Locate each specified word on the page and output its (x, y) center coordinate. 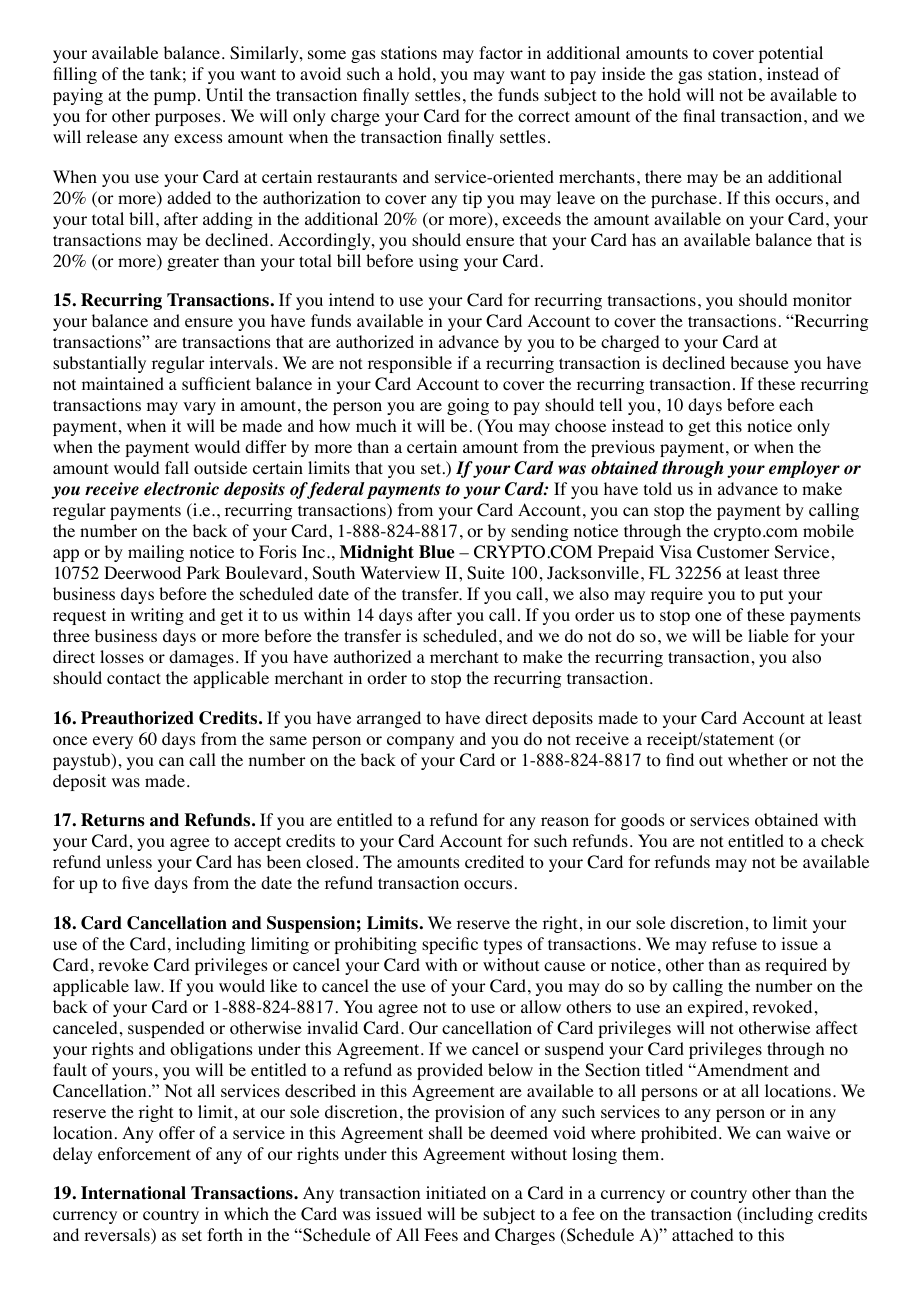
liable (768, 635)
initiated (456, 1192)
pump (175, 98)
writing (157, 616)
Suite (486, 573)
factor (501, 53)
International (133, 1193)
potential (791, 54)
